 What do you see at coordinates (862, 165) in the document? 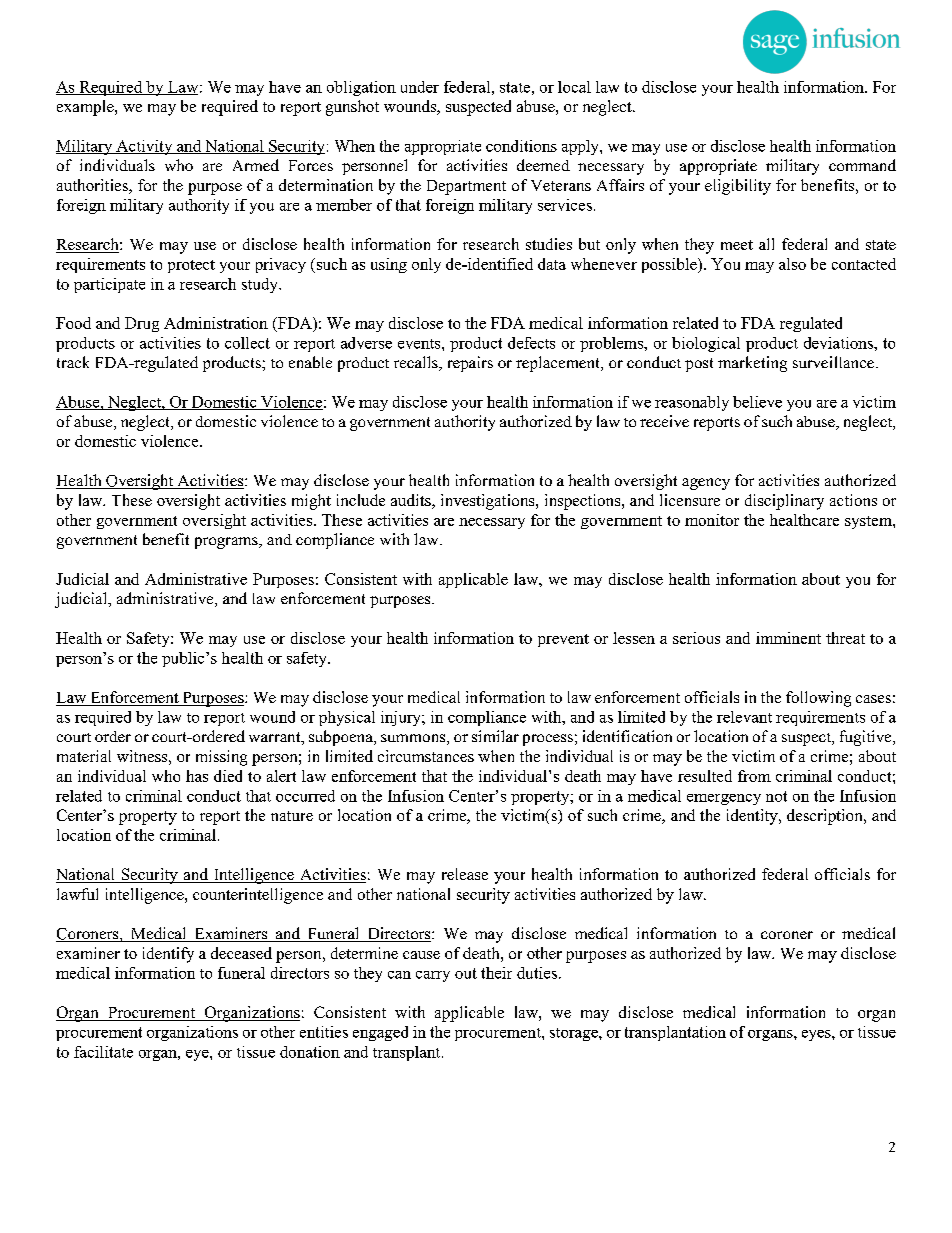
I see `command` at bounding box center [862, 165].
